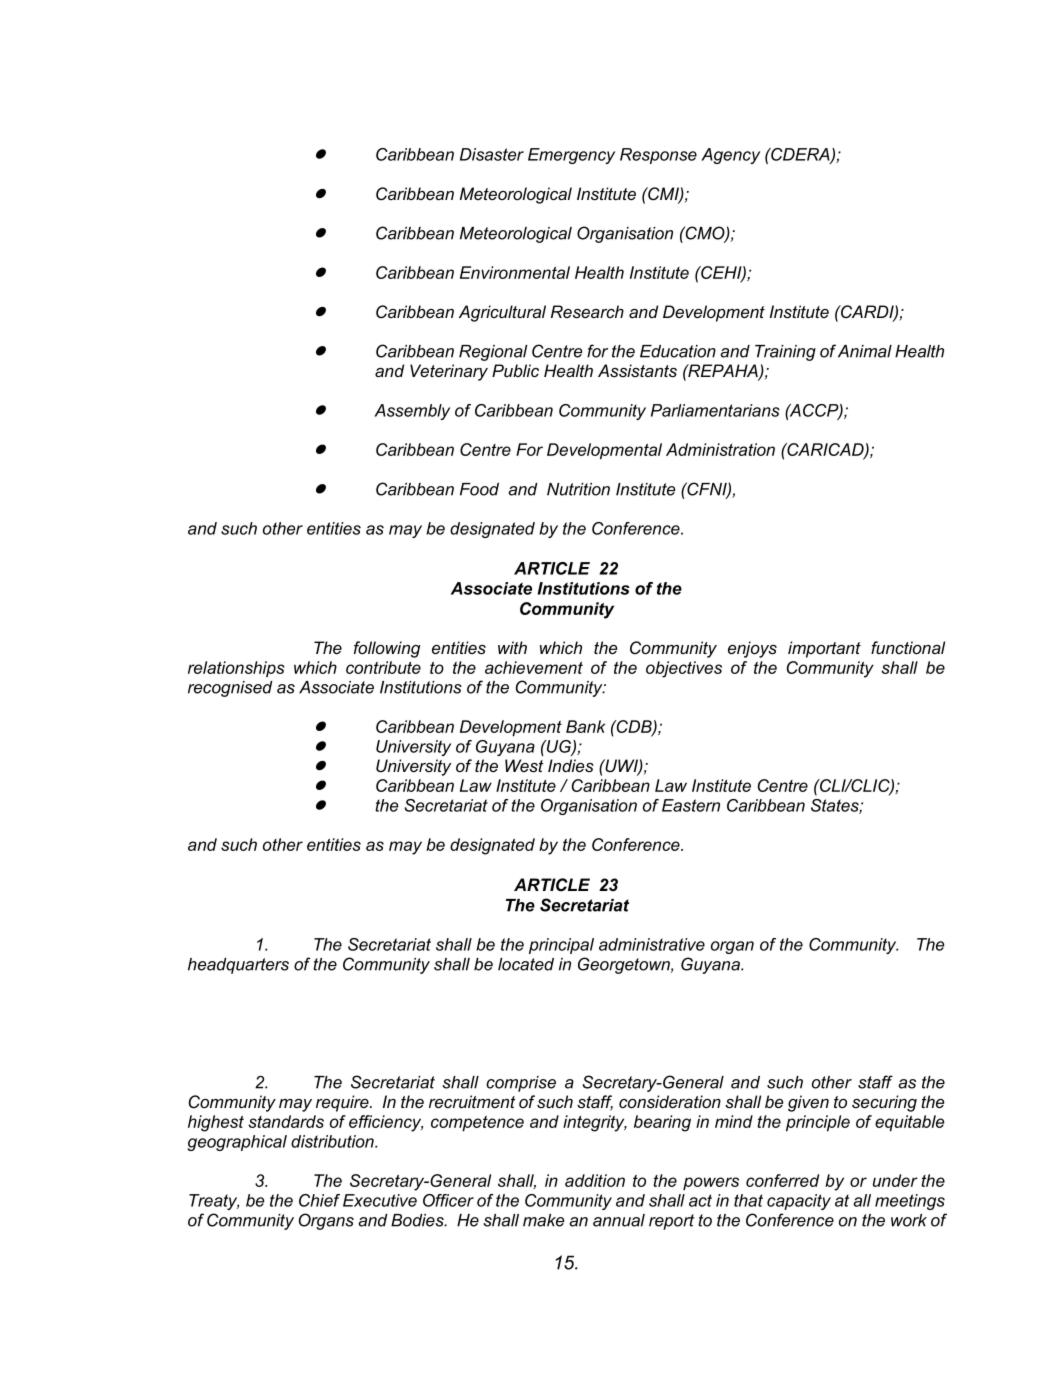 The height and width of the image is (1375, 1062). I want to click on capacity, so click(799, 1202).
